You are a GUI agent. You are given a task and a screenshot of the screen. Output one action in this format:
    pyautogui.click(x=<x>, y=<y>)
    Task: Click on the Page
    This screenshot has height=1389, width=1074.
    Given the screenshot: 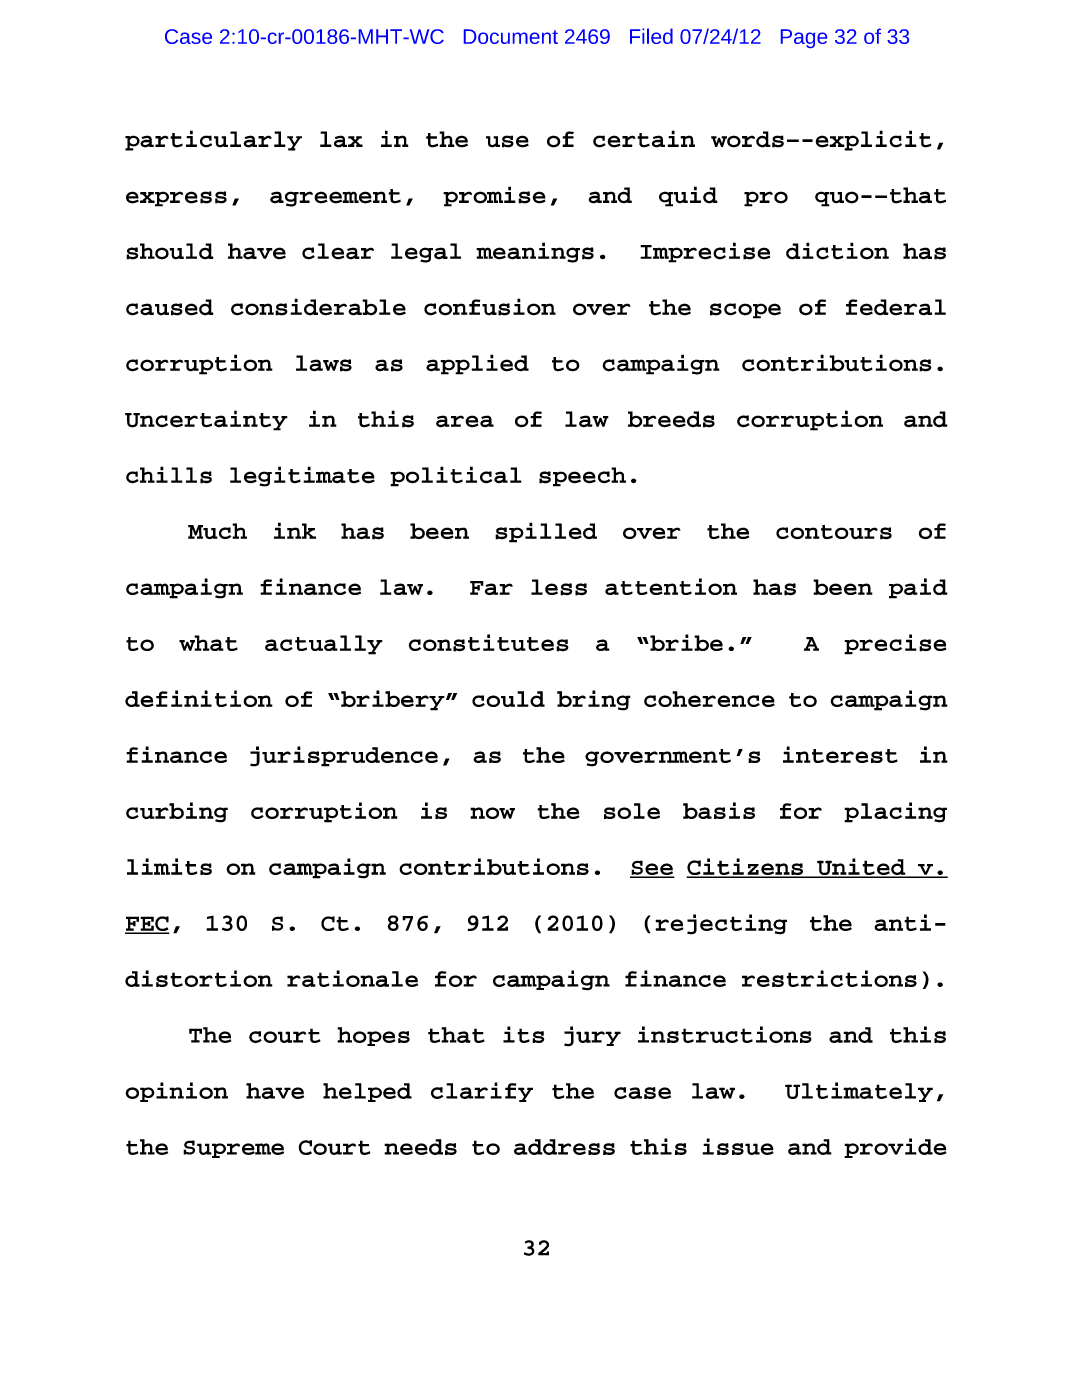 What is the action you would take?
    pyautogui.click(x=804, y=38)
